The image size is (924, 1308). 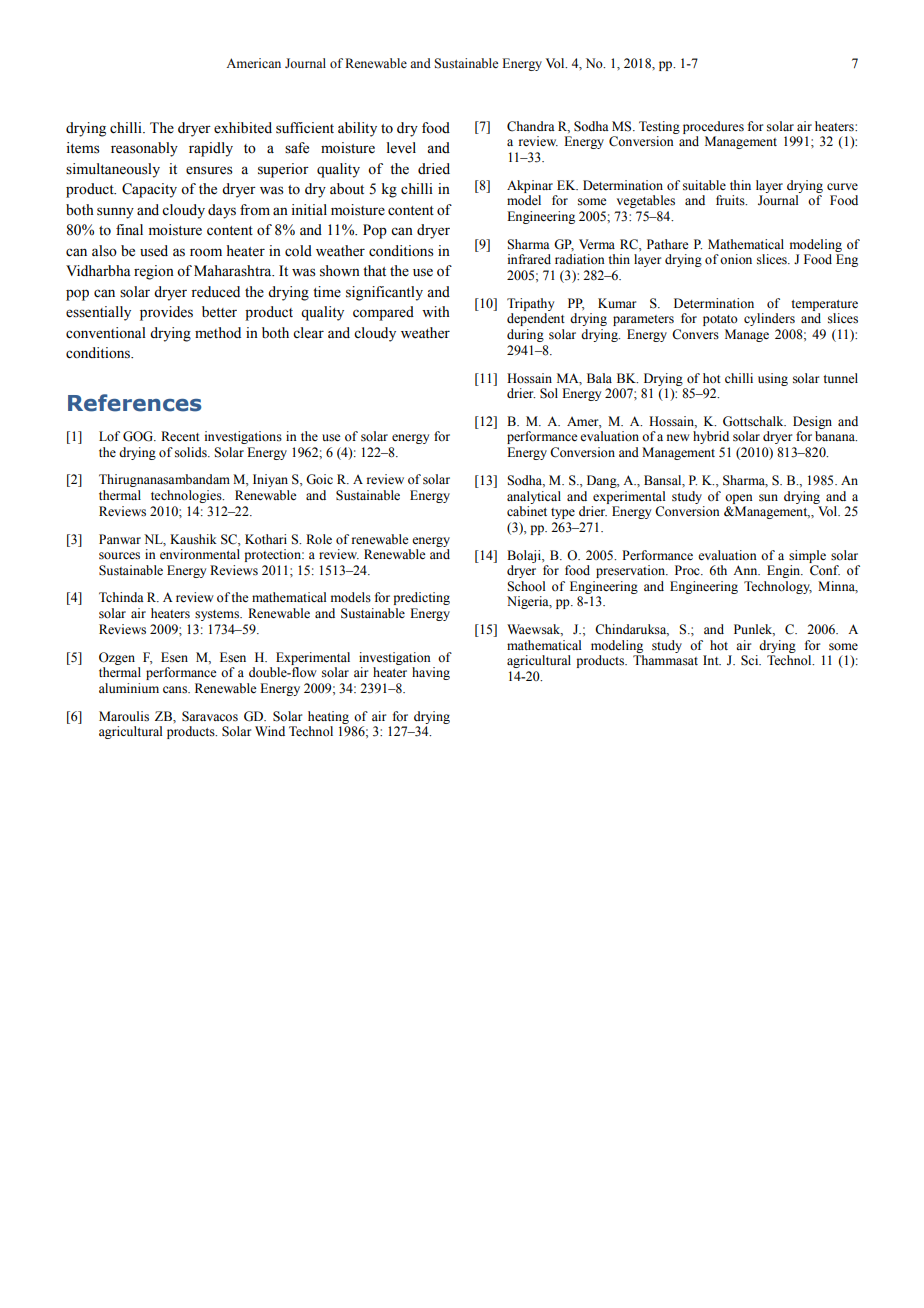 I want to click on Sci, so click(x=751, y=660).
